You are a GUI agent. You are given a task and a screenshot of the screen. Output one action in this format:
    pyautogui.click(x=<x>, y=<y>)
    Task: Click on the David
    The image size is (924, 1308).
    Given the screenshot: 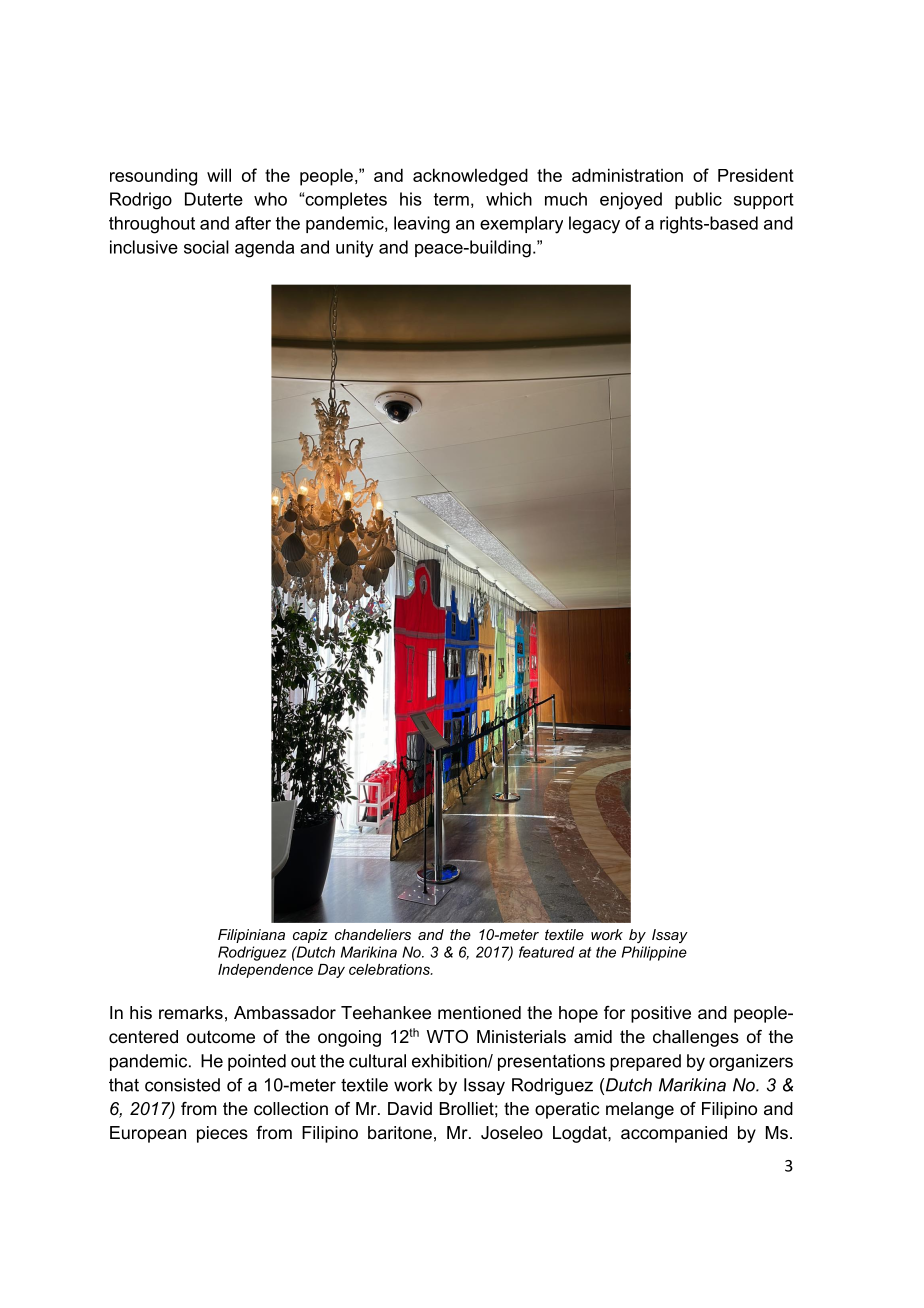 What is the action you would take?
    pyautogui.click(x=410, y=1108)
